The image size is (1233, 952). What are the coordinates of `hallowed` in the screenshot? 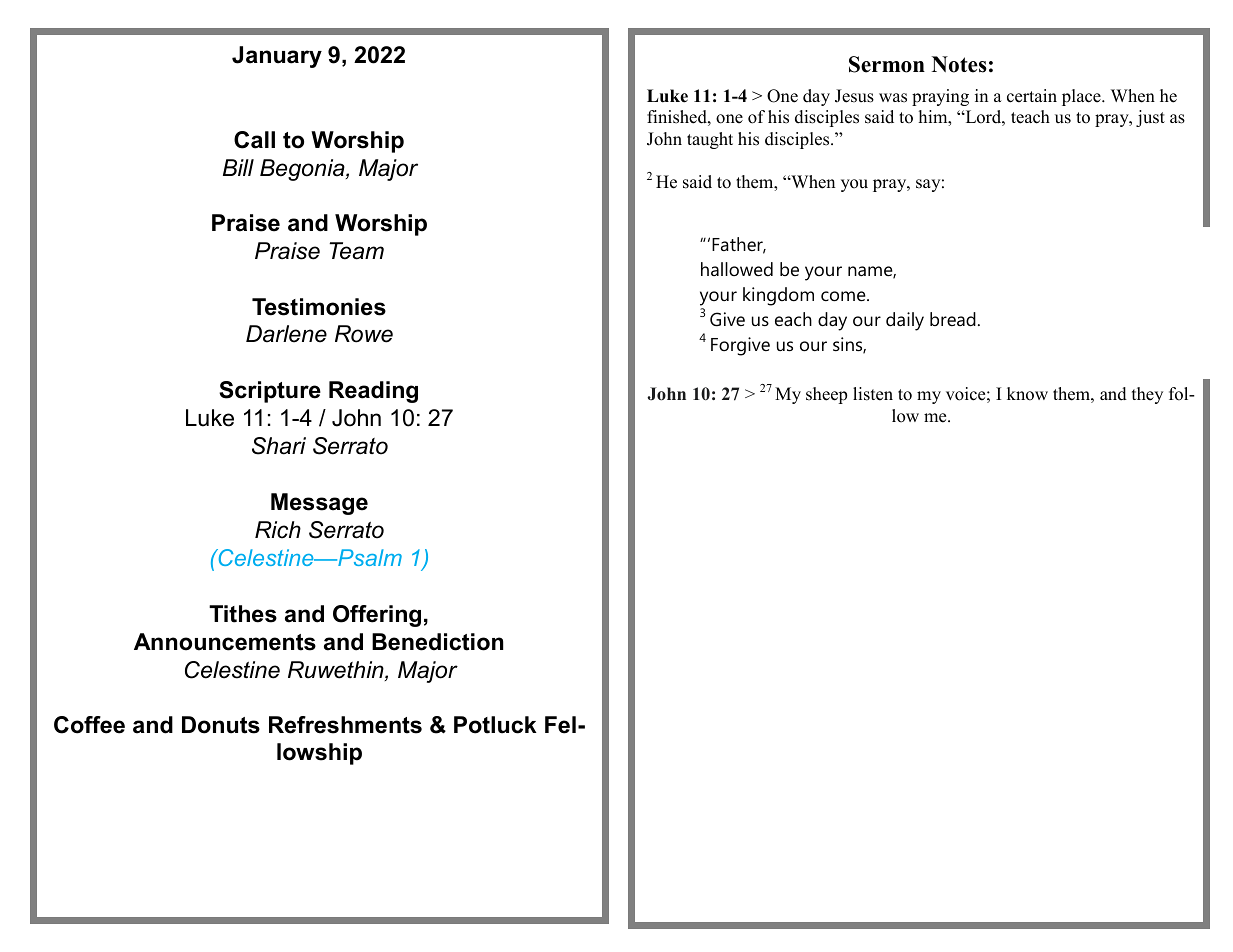 It's located at (737, 269).
